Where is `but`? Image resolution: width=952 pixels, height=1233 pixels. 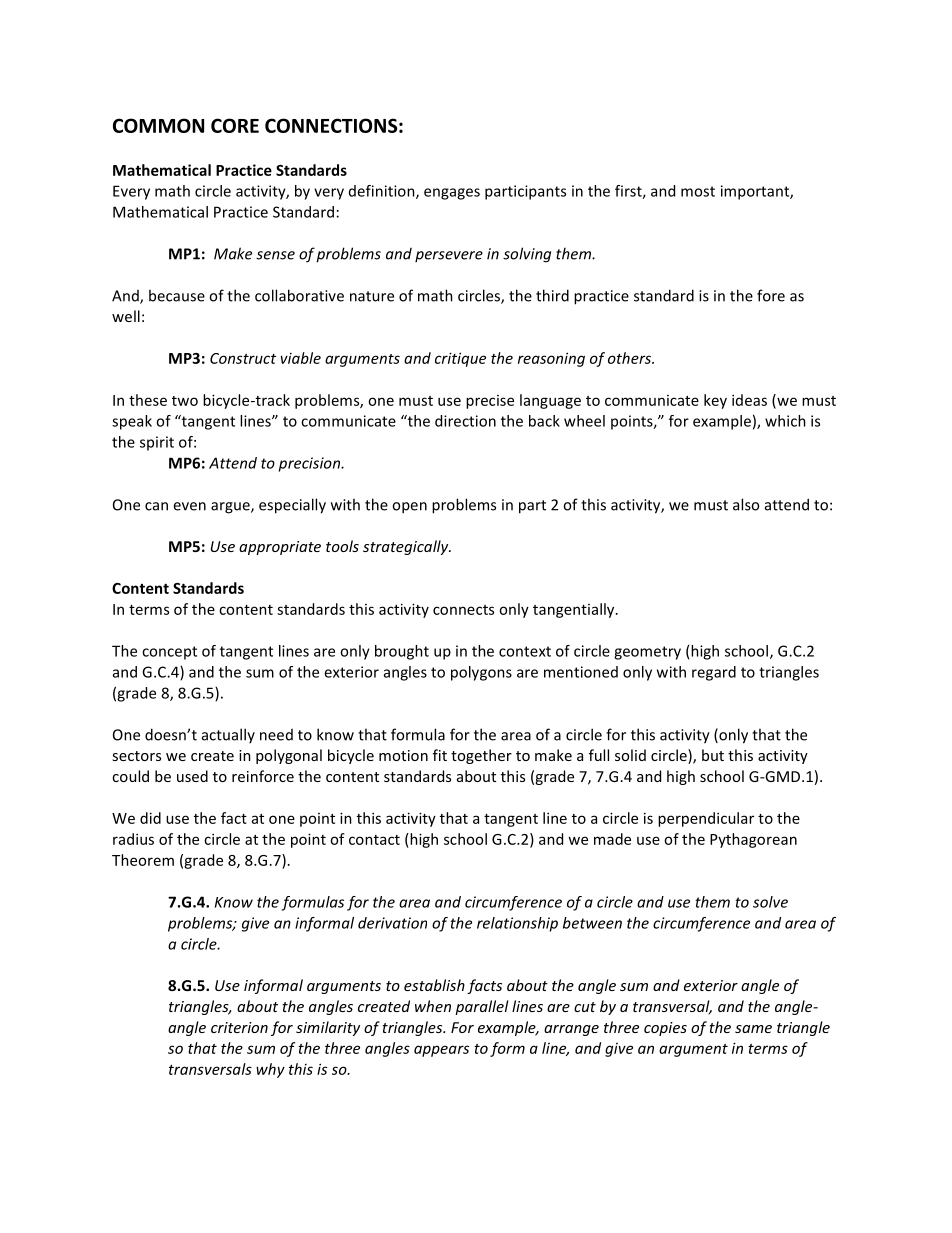 but is located at coordinates (713, 755).
